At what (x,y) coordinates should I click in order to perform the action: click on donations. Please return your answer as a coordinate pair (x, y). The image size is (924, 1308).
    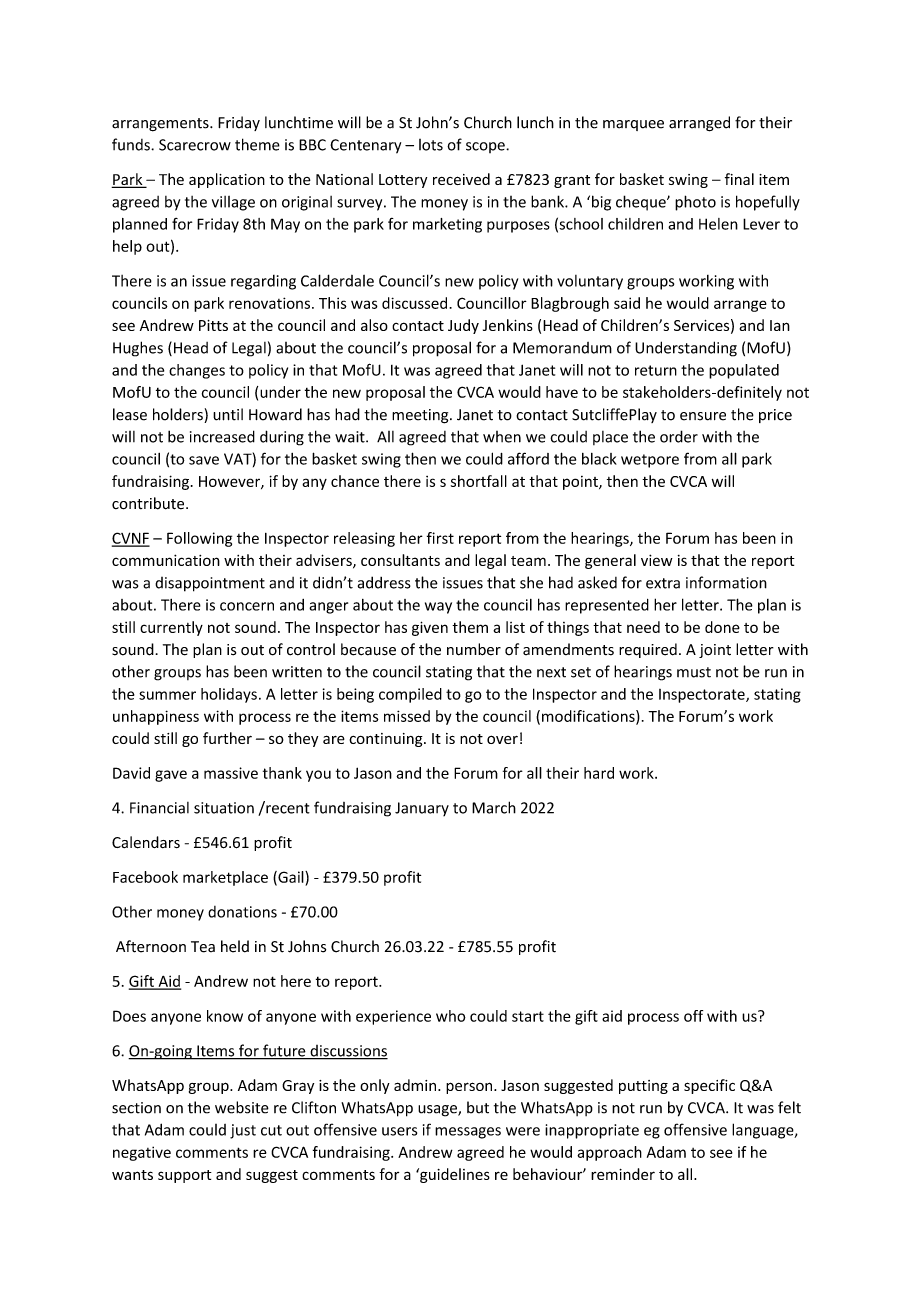
    Looking at the image, I should click on (242, 912).
